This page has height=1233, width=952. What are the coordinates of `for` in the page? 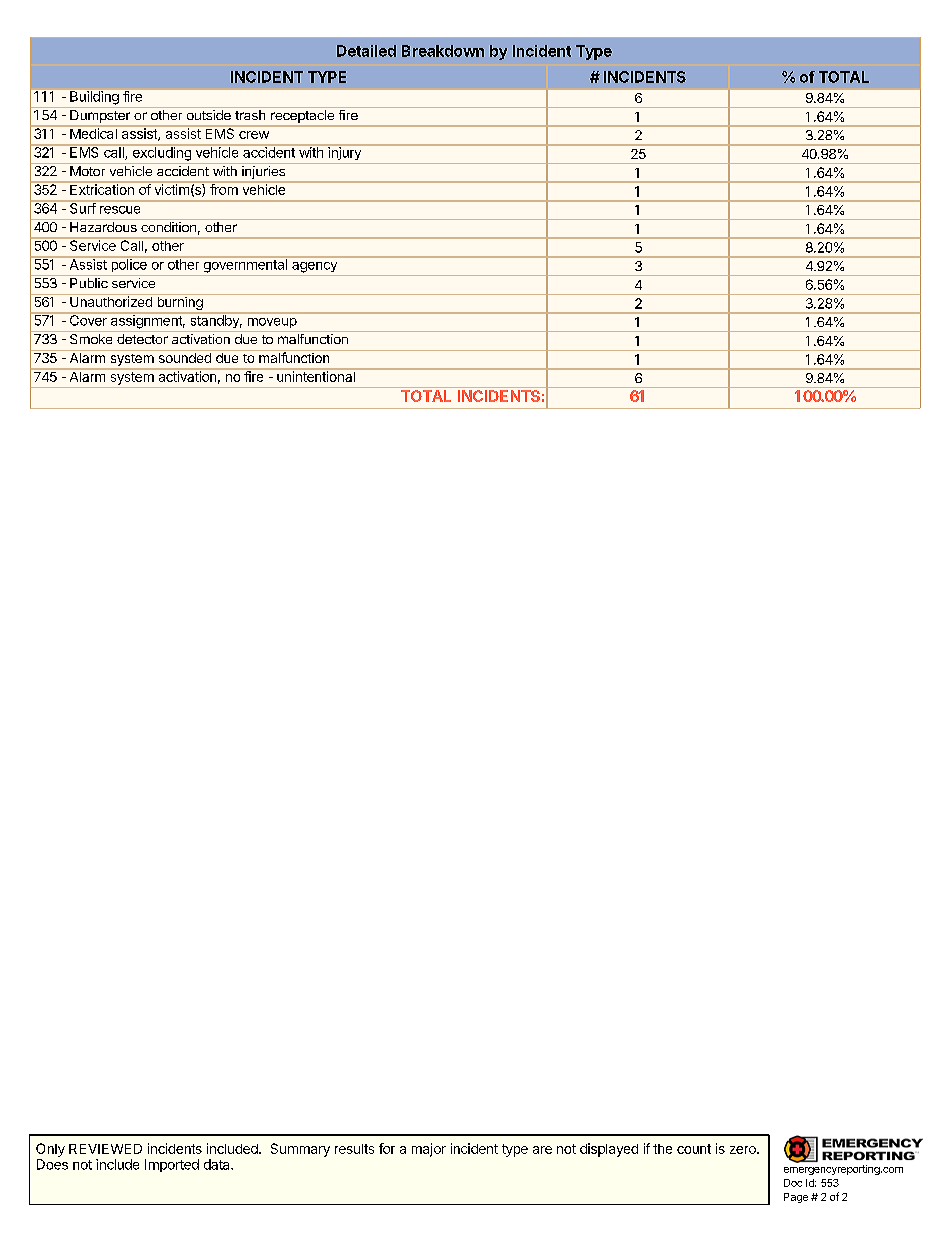 It's located at (387, 1148).
